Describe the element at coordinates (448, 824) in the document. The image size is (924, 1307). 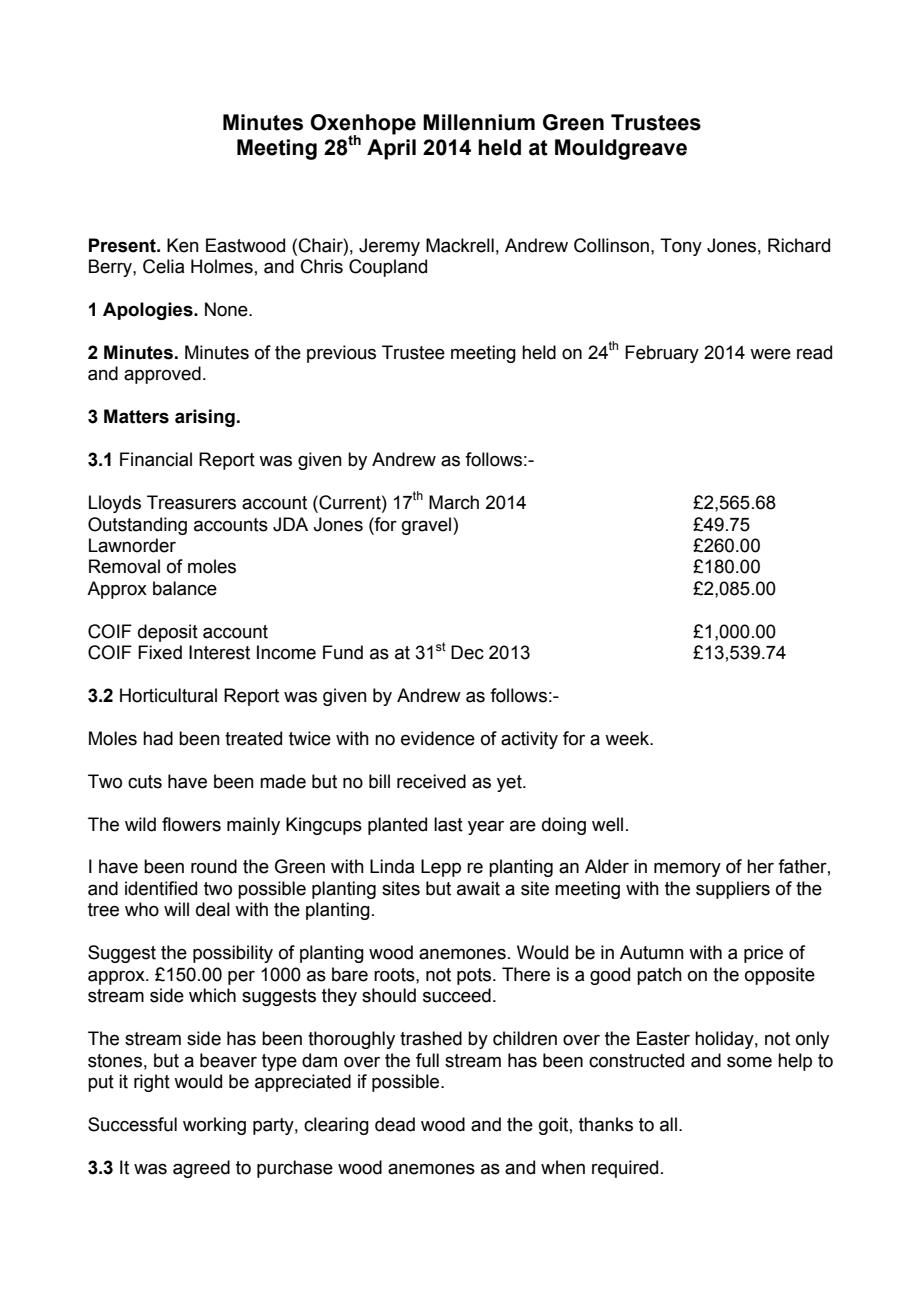
I see `last` at that location.
